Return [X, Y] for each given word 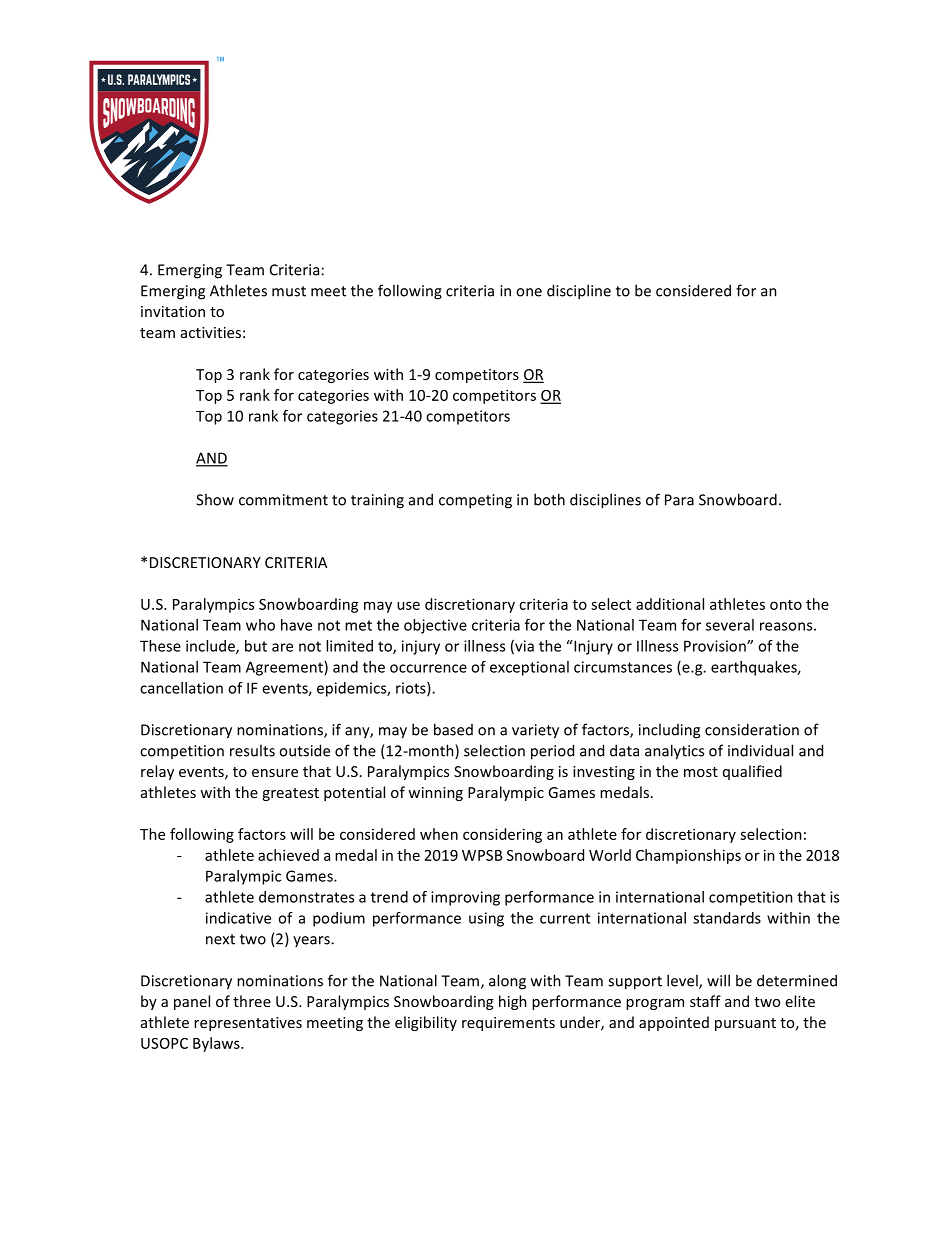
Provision [716, 646]
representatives [248, 1024]
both [549, 499]
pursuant [745, 1024]
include [211, 647]
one [529, 292]
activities [211, 332]
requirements [508, 1024]
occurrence [428, 668]
